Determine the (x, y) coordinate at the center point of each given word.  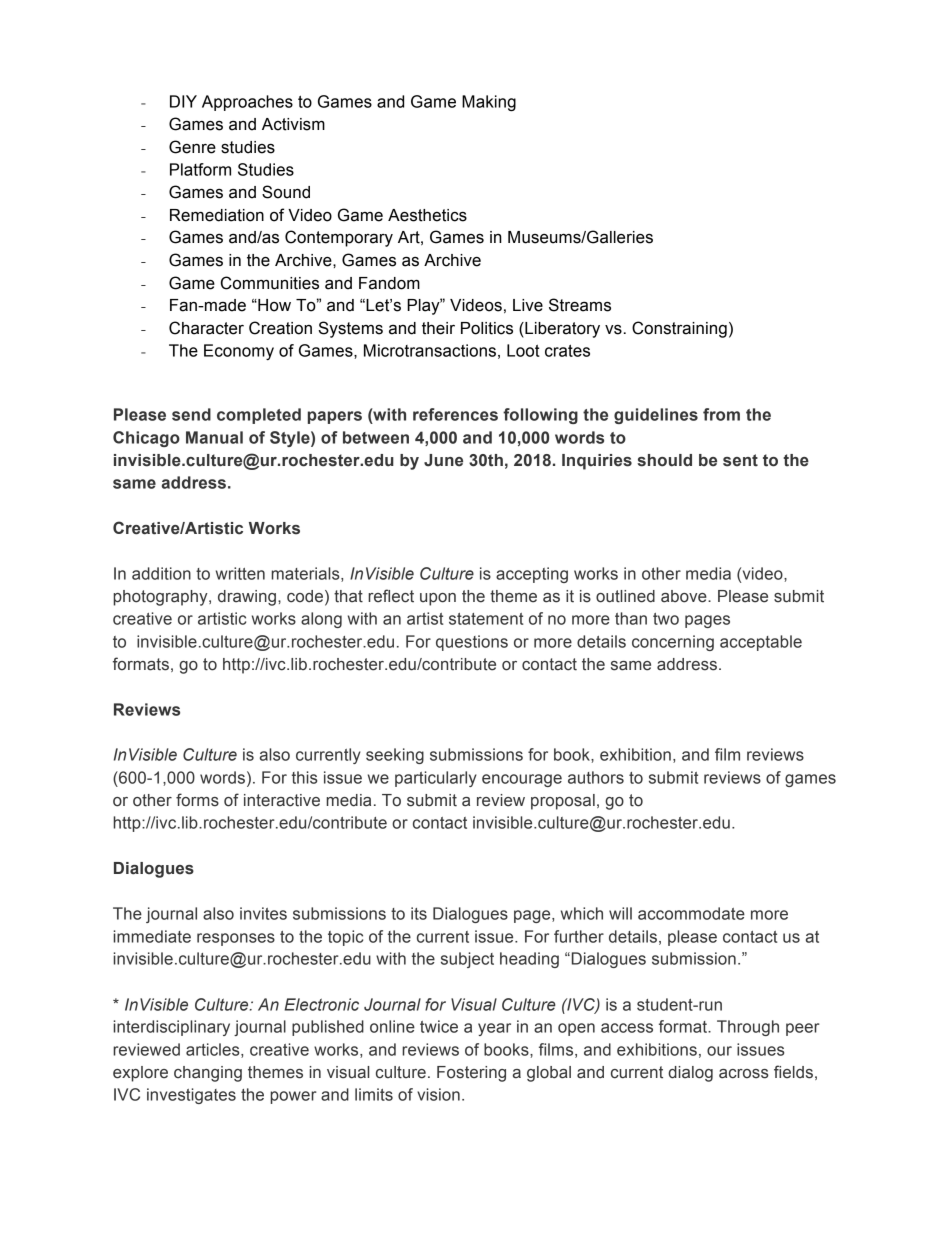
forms (197, 800)
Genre (192, 147)
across (744, 1074)
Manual (214, 437)
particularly (436, 779)
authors (596, 777)
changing (208, 1074)
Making (489, 103)
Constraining (679, 329)
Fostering (471, 1074)
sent (740, 460)
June (443, 460)
